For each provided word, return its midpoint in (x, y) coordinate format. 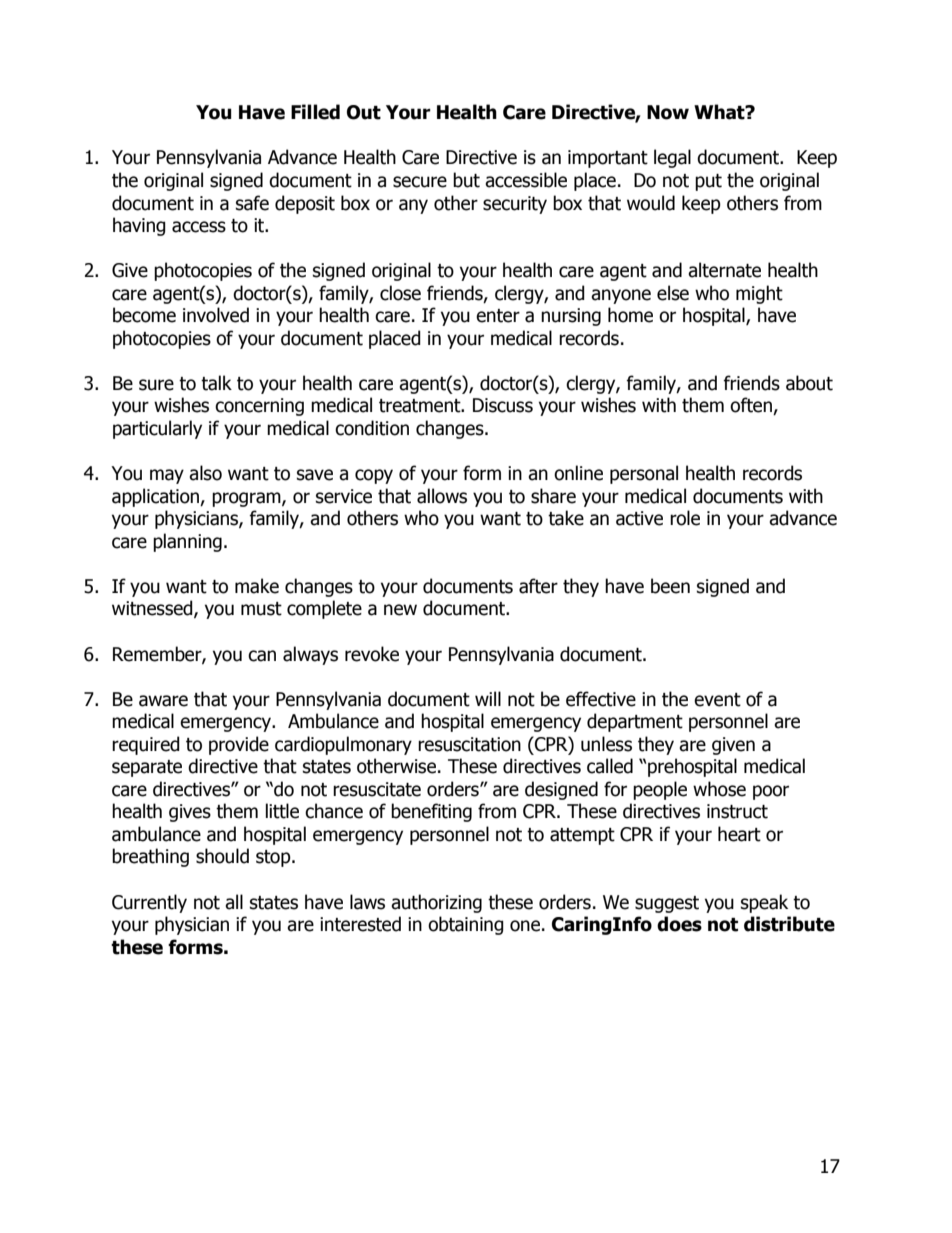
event (717, 700)
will (488, 698)
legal (672, 158)
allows (442, 496)
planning (187, 542)
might (759, 294)
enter (498, 316)
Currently (149, 903)
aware (163, 701)
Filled (315, 112)
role (685, 518)
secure (420, 182)
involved (216, 315)
